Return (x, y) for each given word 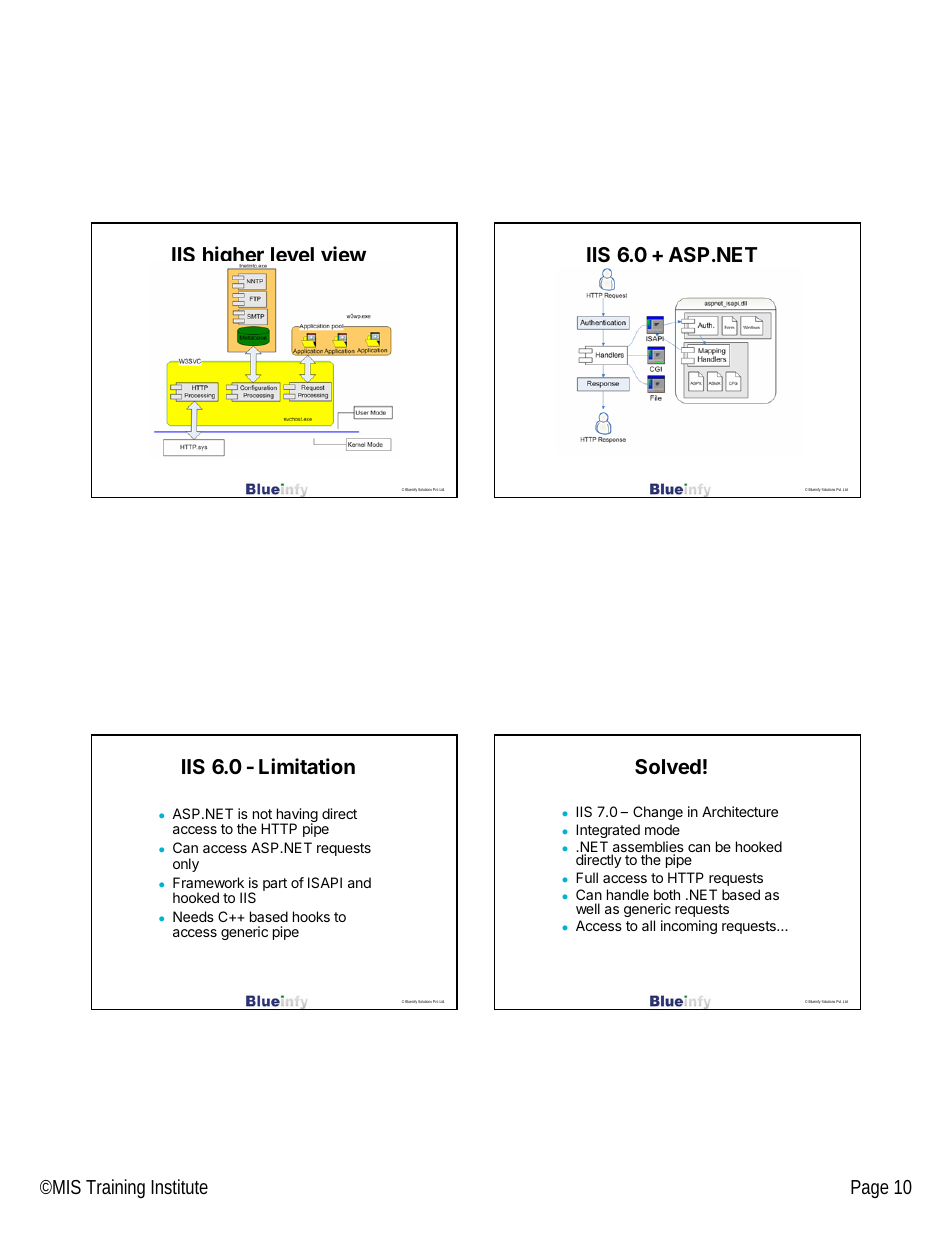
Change (658, 813)
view (343, 253)
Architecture (740, 811)
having (296, 816)
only (186, 865)
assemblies (648, 848)
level (292, 254)
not (262, 814)
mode (662, 829)
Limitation (307, 766)
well (588, 908)
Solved (668, 766)
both (667, 894)
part (275, 884)
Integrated (608, 831)
